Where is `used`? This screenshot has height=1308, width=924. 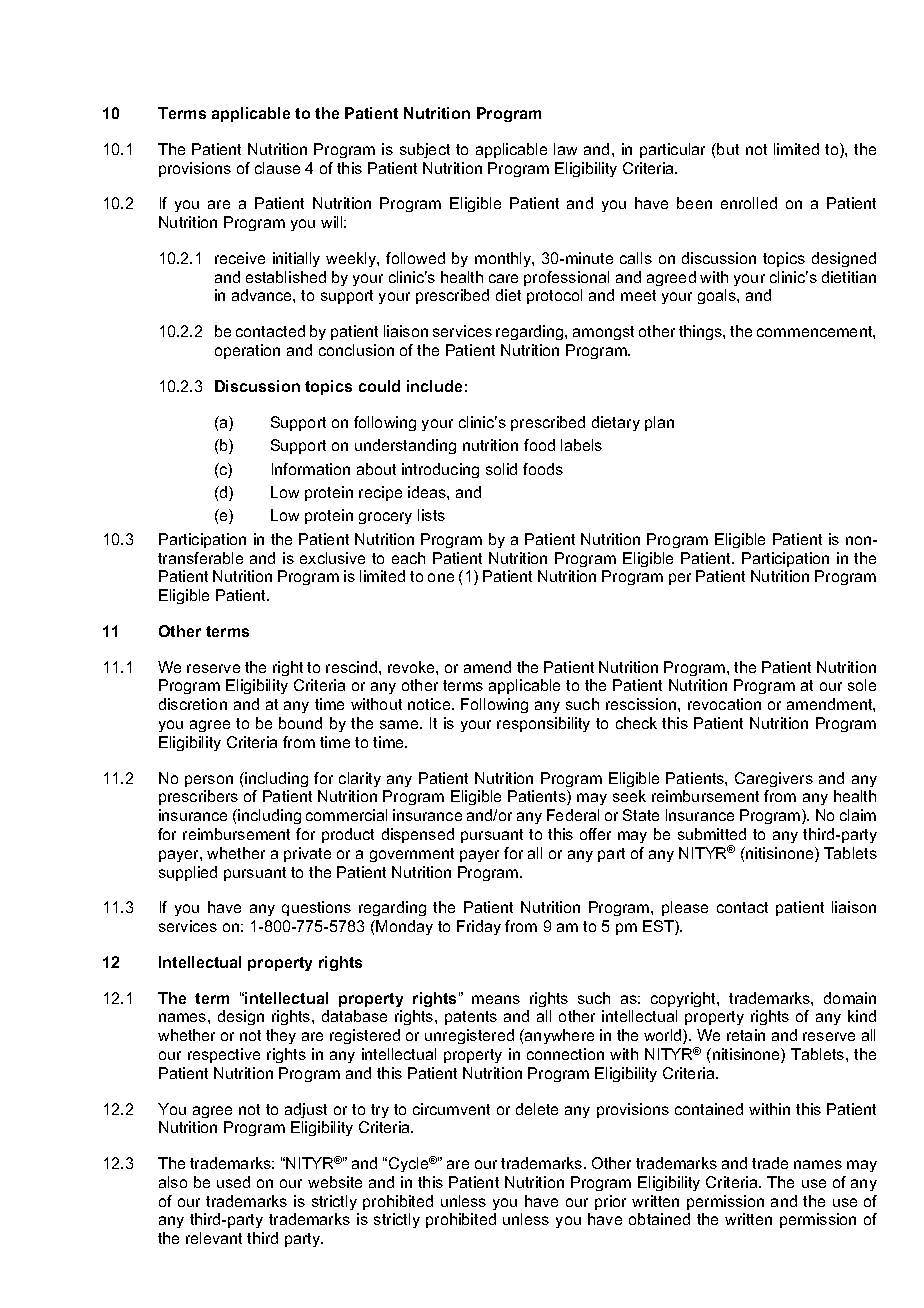 used is located at coordinates (233, 1182).
